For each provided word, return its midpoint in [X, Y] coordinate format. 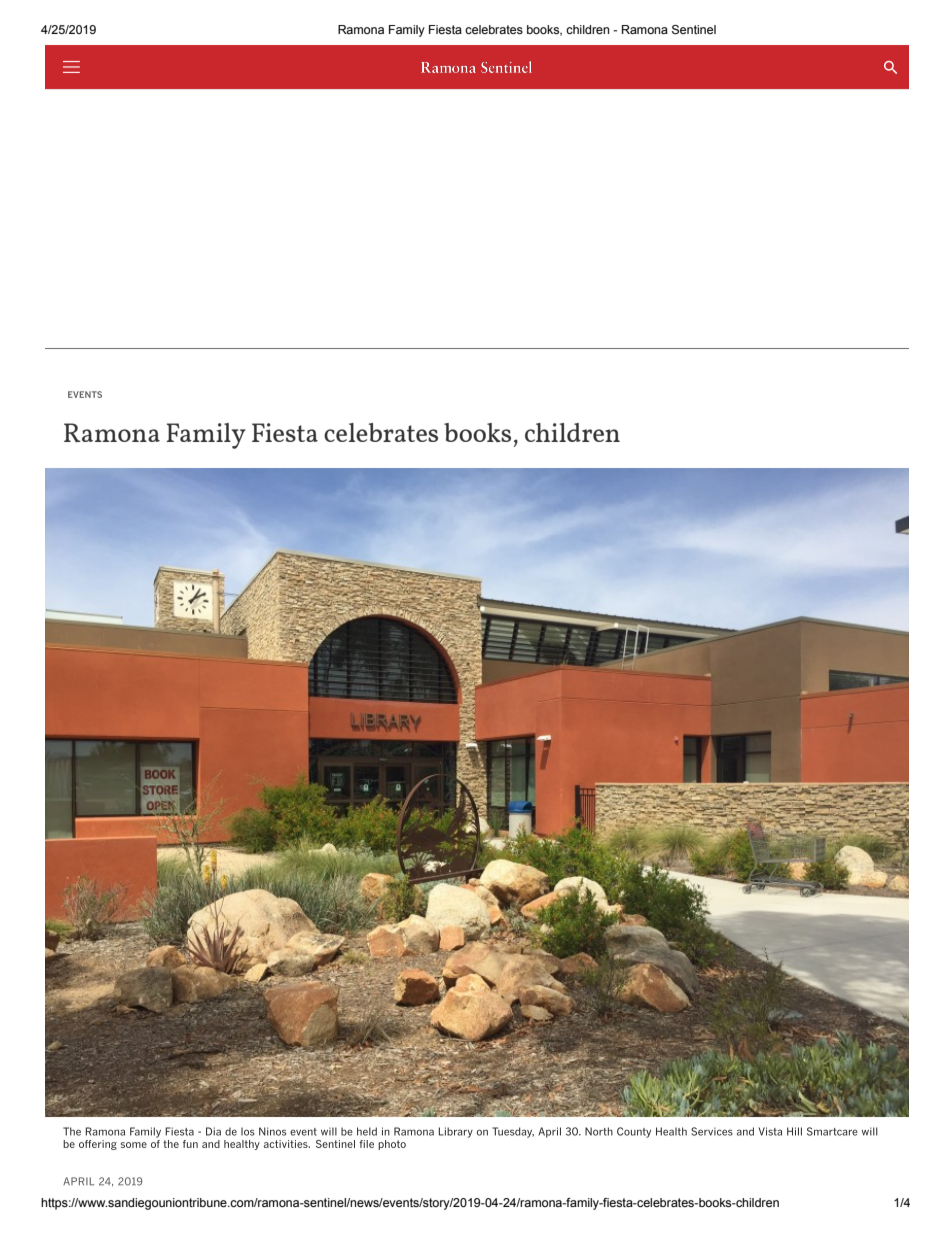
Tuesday [513, 1132]
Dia [213, 1131]
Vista [770, 1131]
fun [190, 1144]
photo [392, 1145]
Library [456, 1132]
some [134, 1145]
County [634, 1132]
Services [712, 1131]
